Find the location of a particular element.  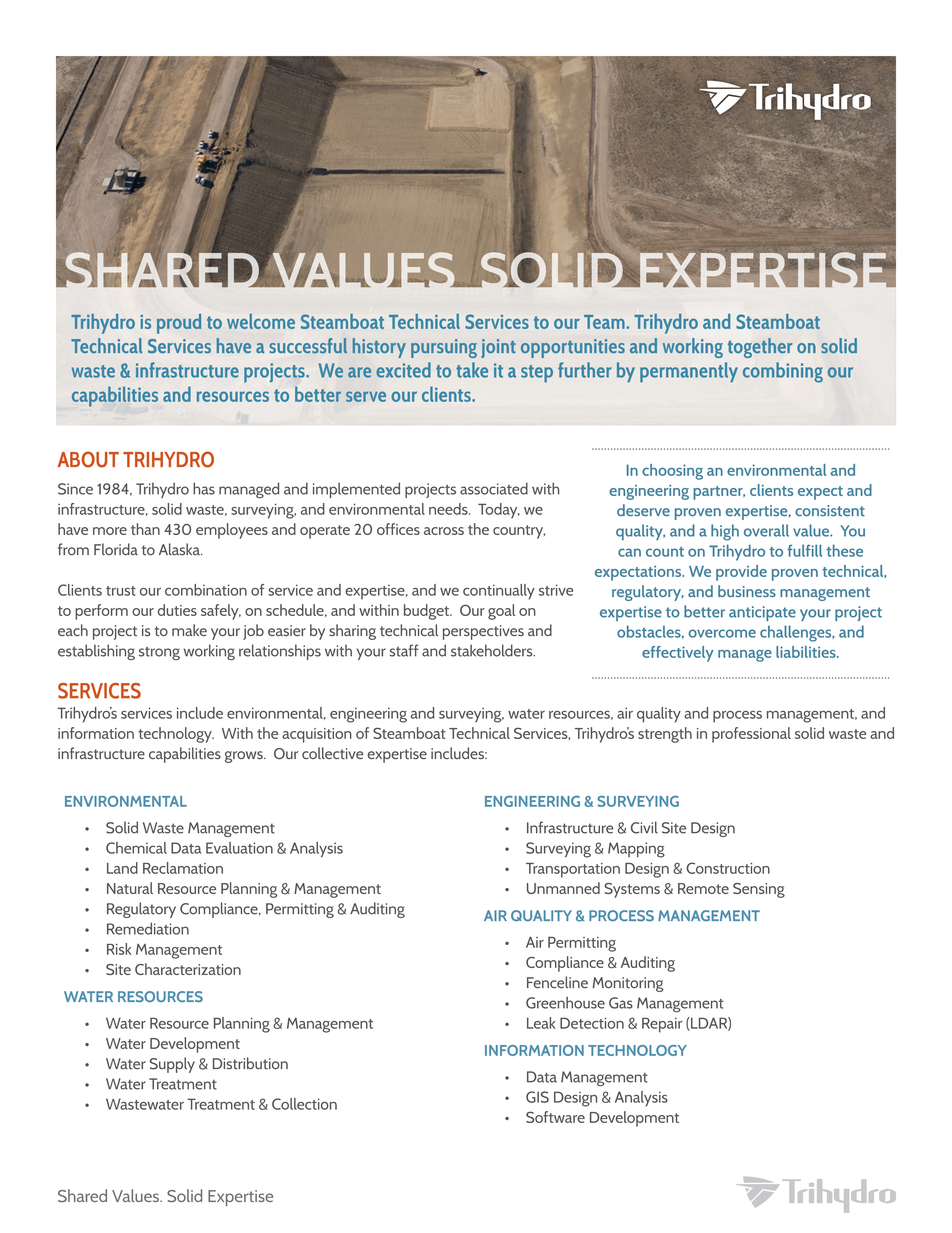

Characterization is located at coordinates (188, 969).
